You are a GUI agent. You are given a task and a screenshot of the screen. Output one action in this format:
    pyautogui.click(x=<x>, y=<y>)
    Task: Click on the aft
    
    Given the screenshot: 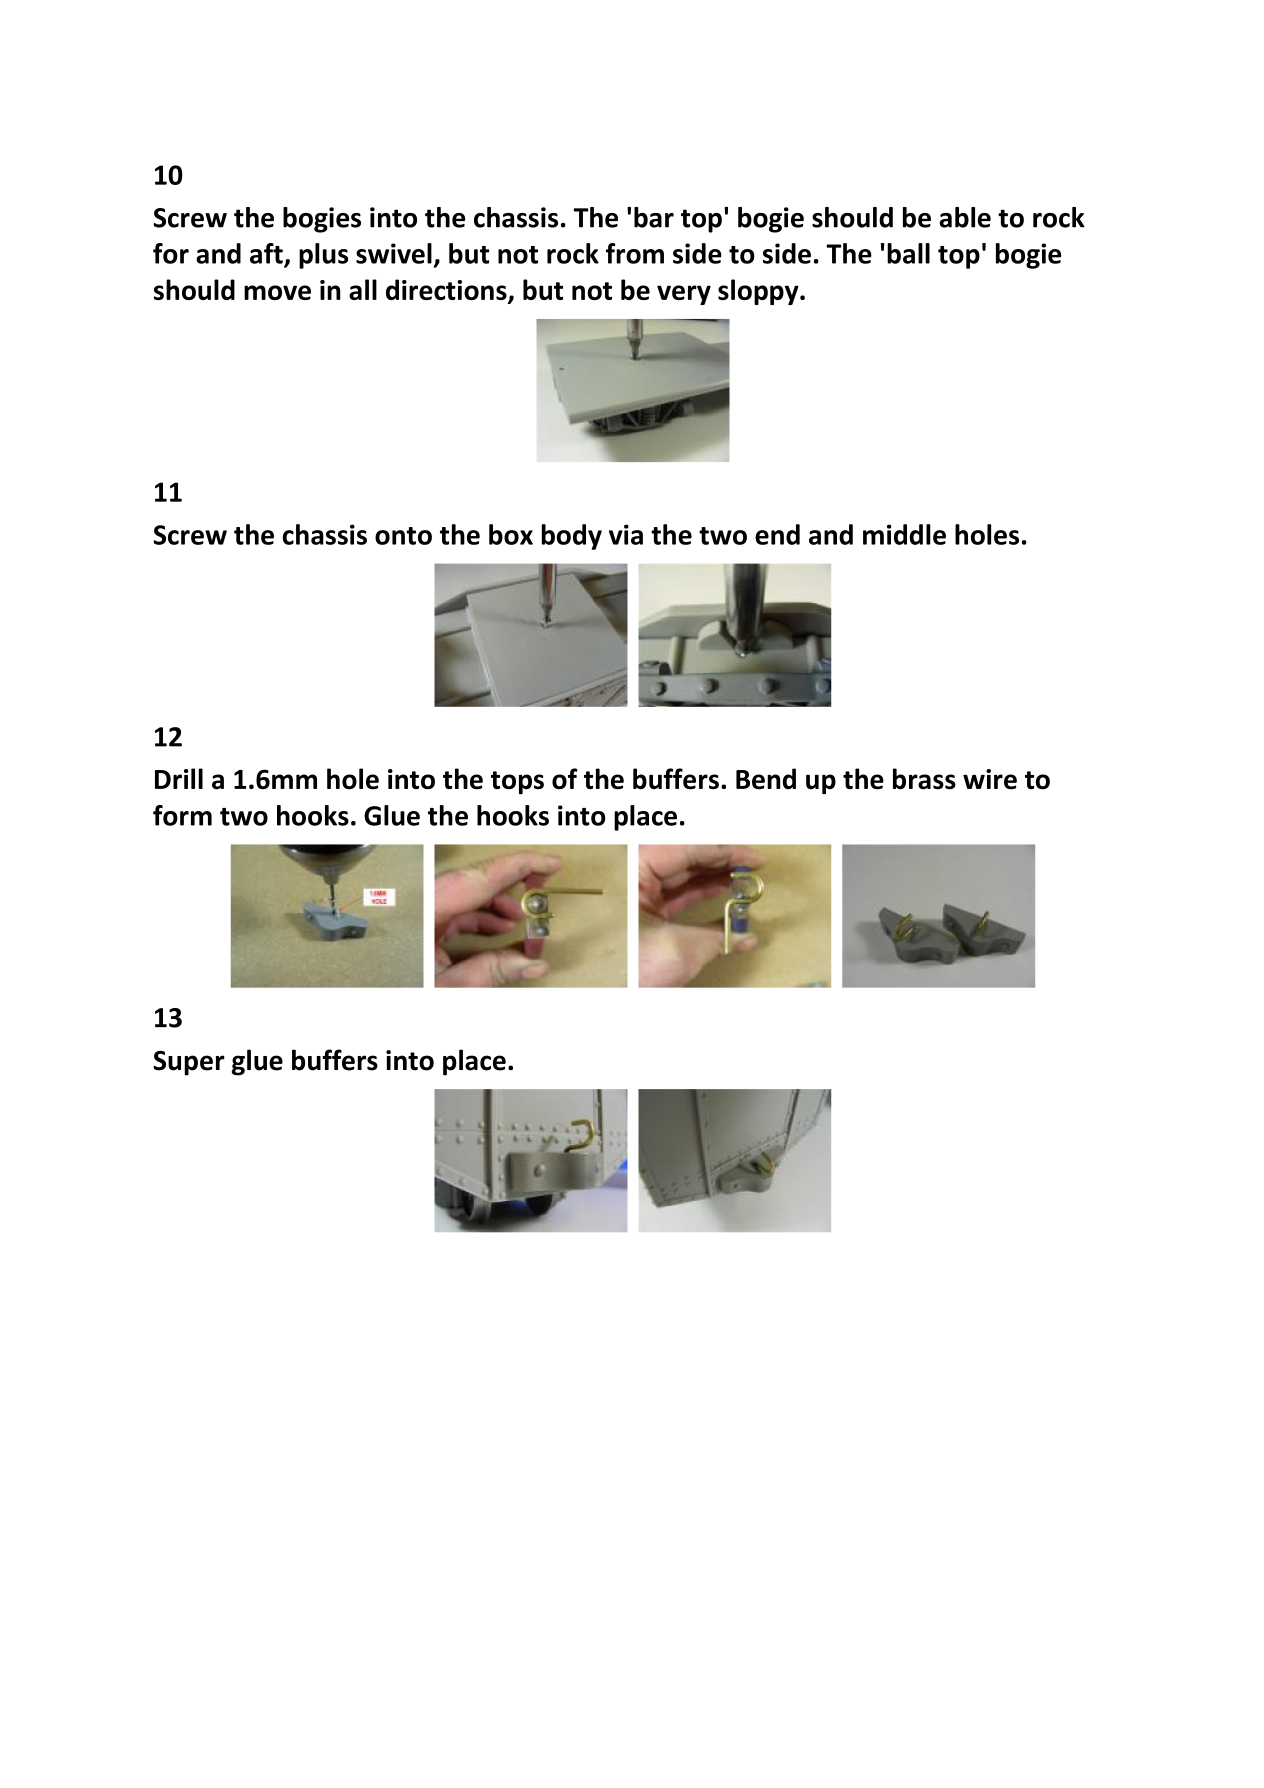 What is the action you would take?
    pyautogui.click(x=267, y=254)
